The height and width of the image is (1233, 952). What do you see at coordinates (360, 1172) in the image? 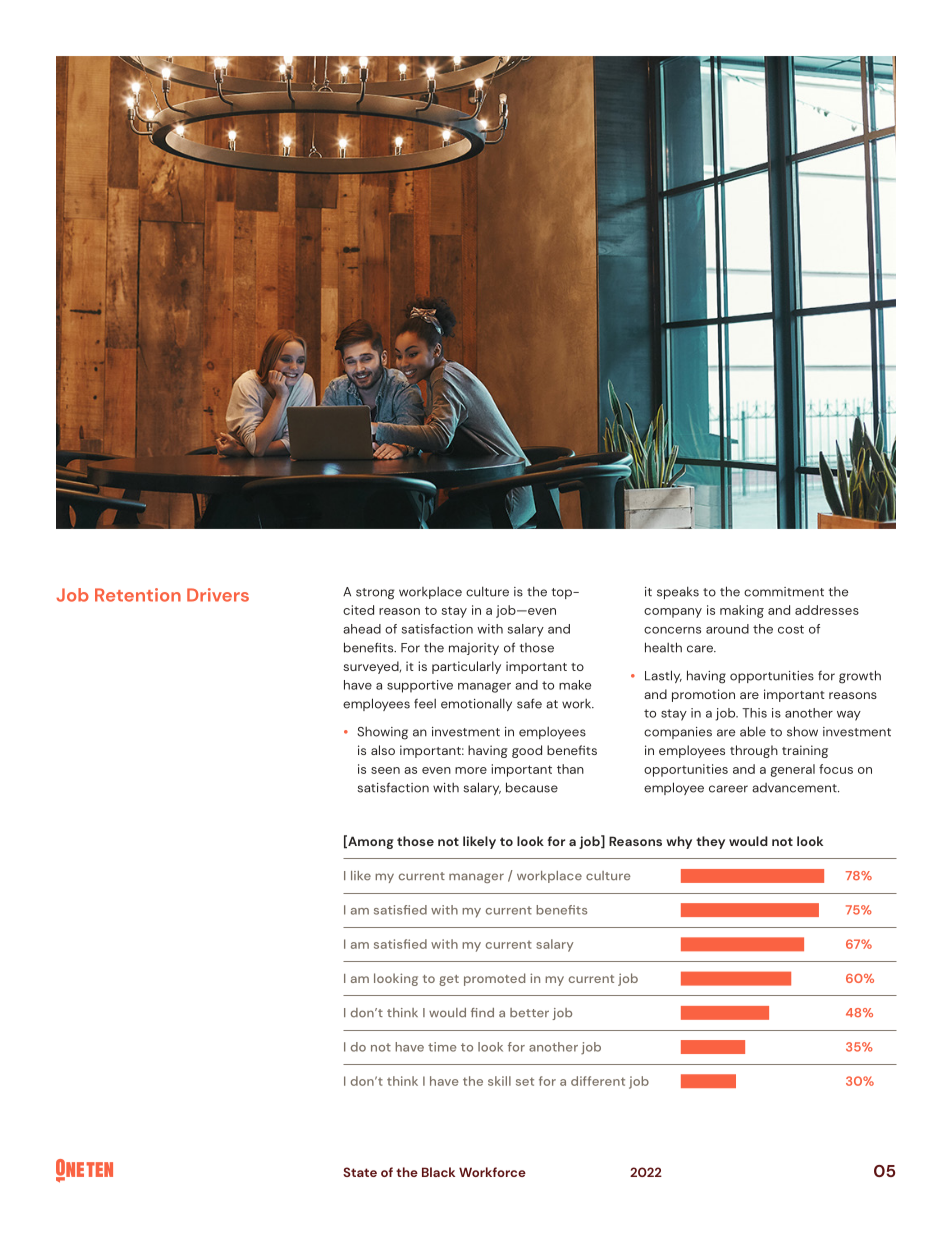
I see `State` at bounding box center [360, 1172].
